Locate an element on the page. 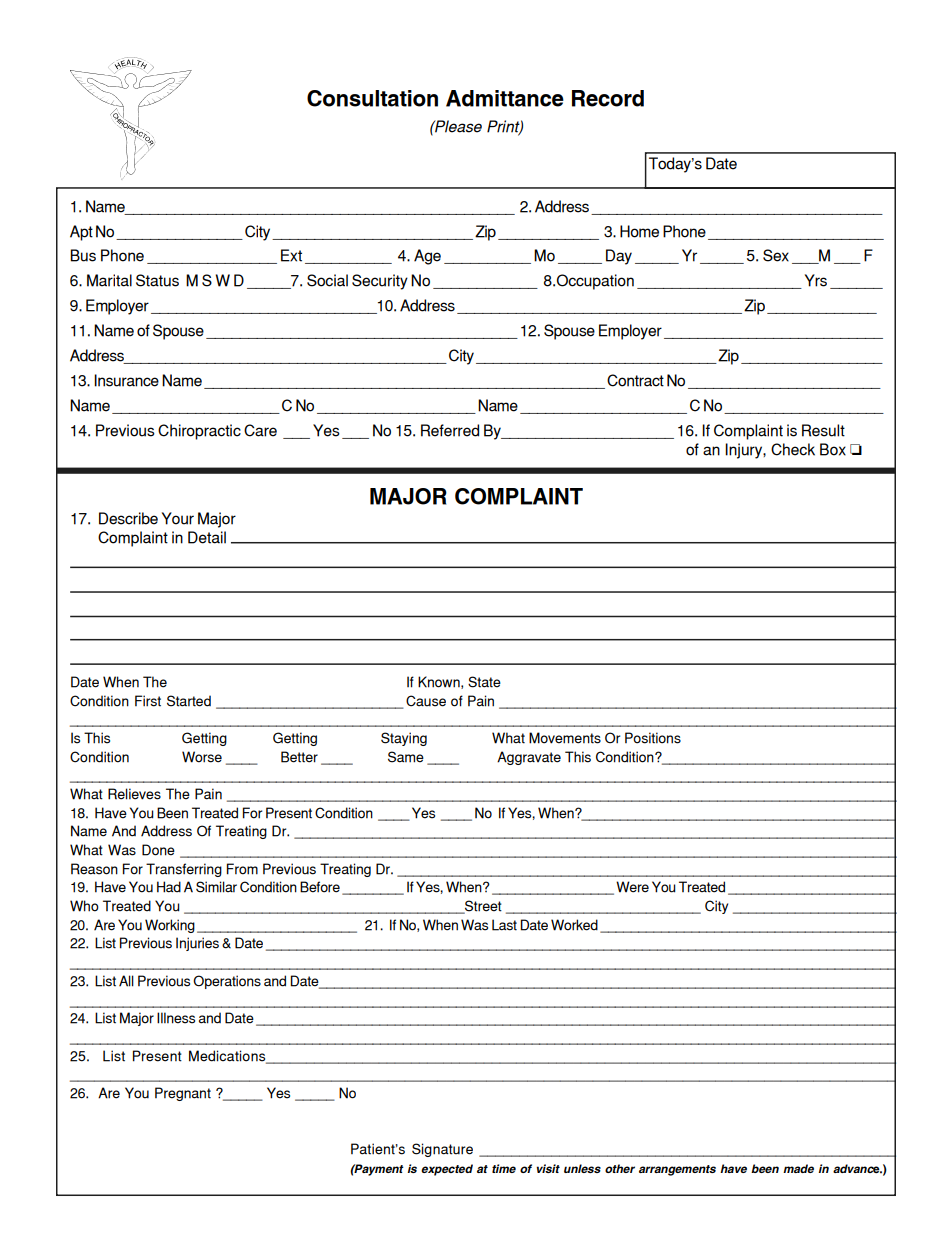  Record is located at coordinates (608, 98).
